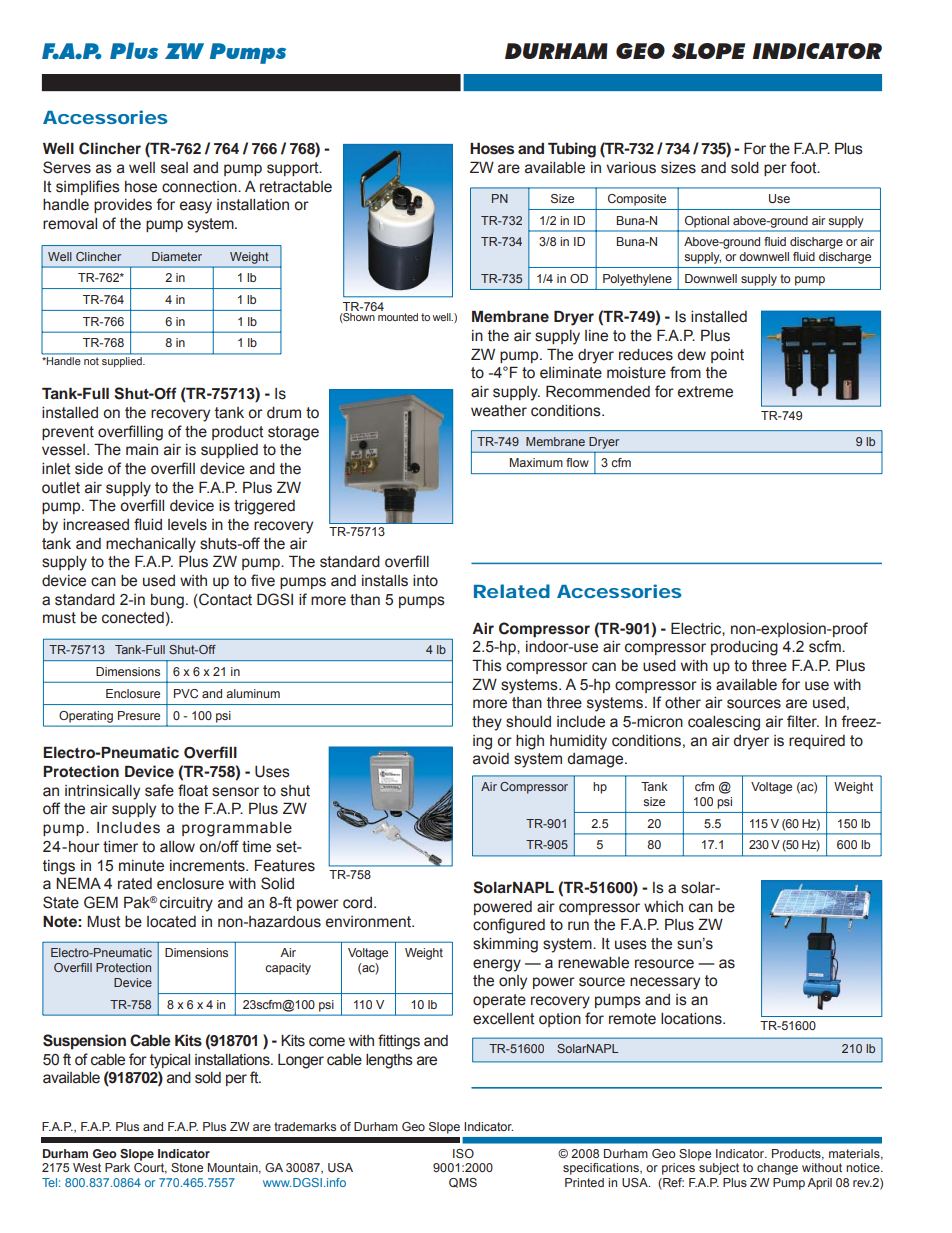  I want to click on Court, so click(150, 1168).
